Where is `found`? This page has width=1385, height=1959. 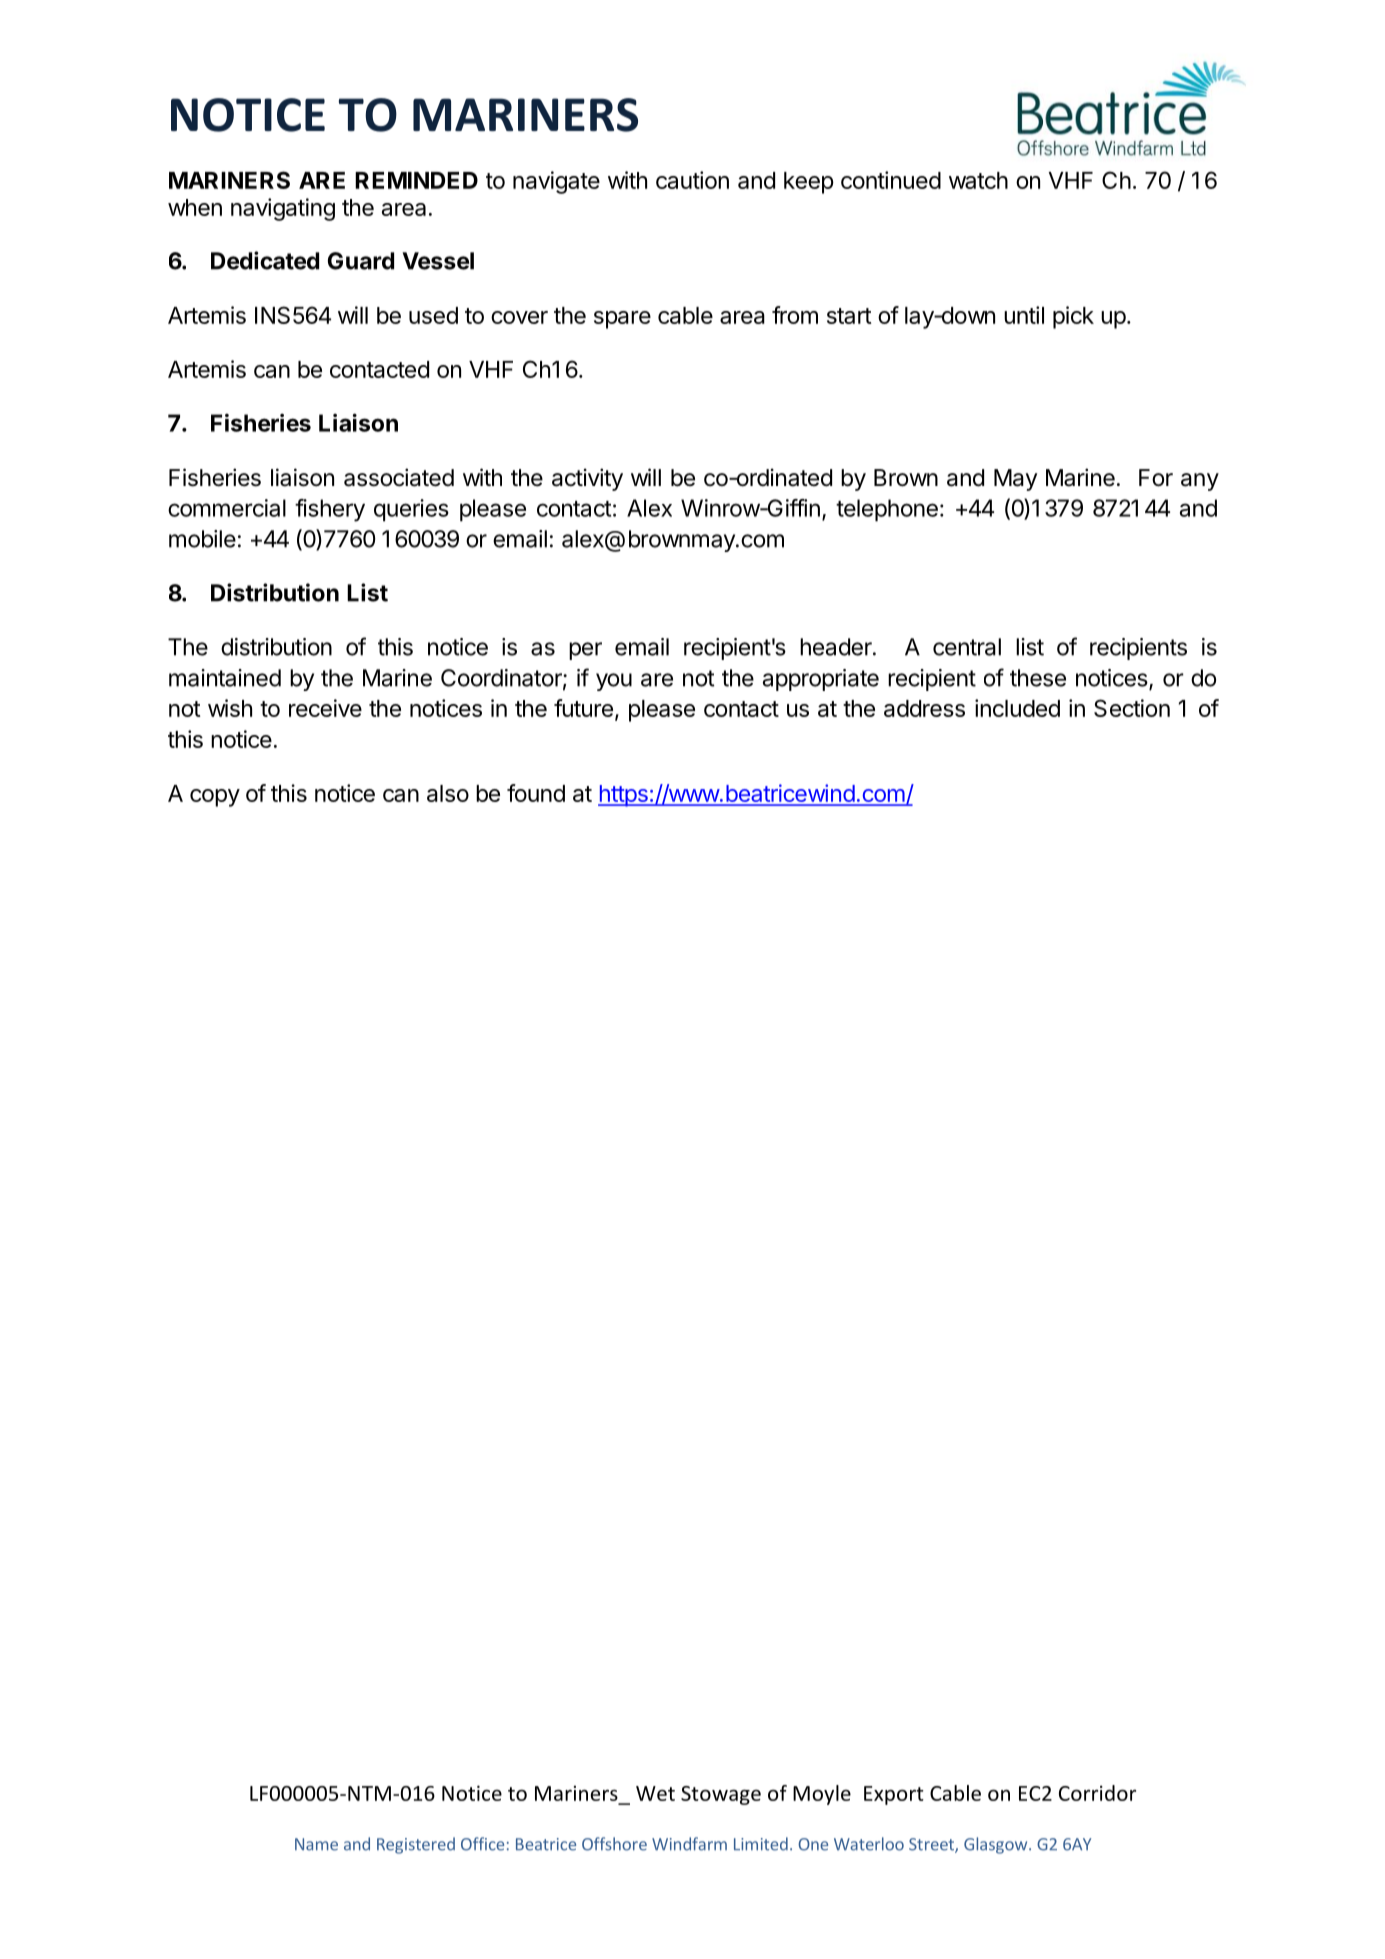
found is located at coordinates (536, 793).
